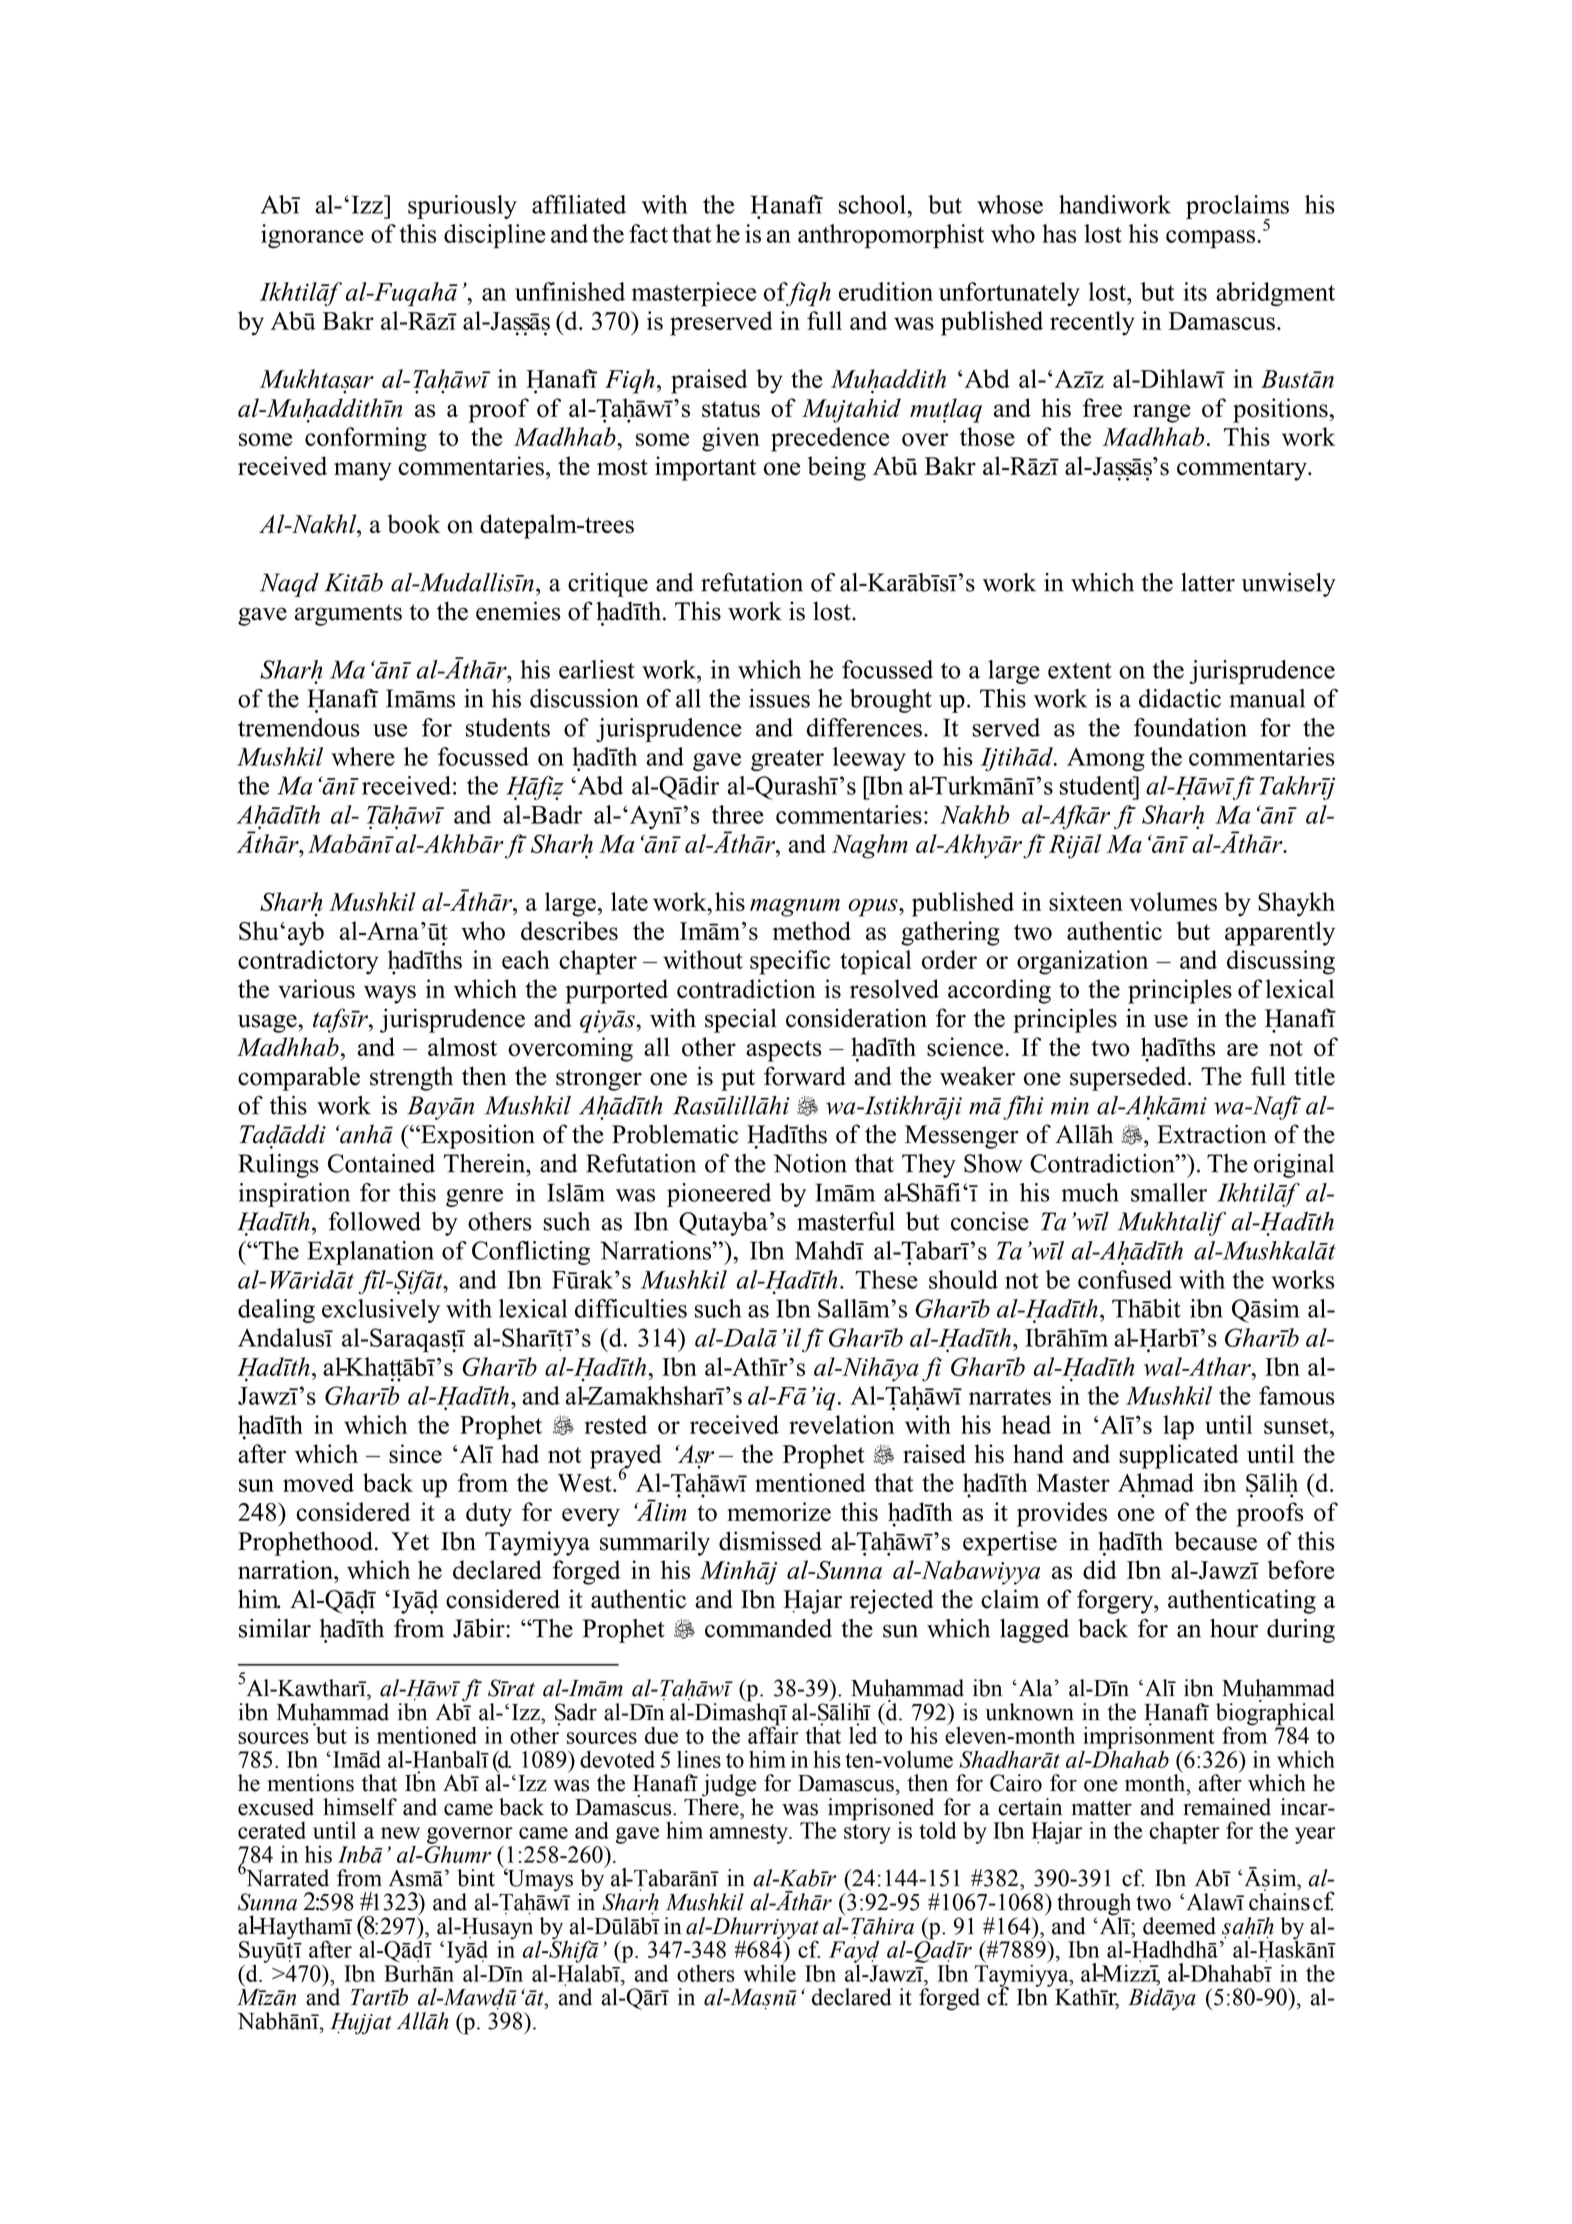 The height and width of the screenshot is (2224, 1572). Describe the element at coordinates (738, 814) in the screenshot. I see `three` at that location.
